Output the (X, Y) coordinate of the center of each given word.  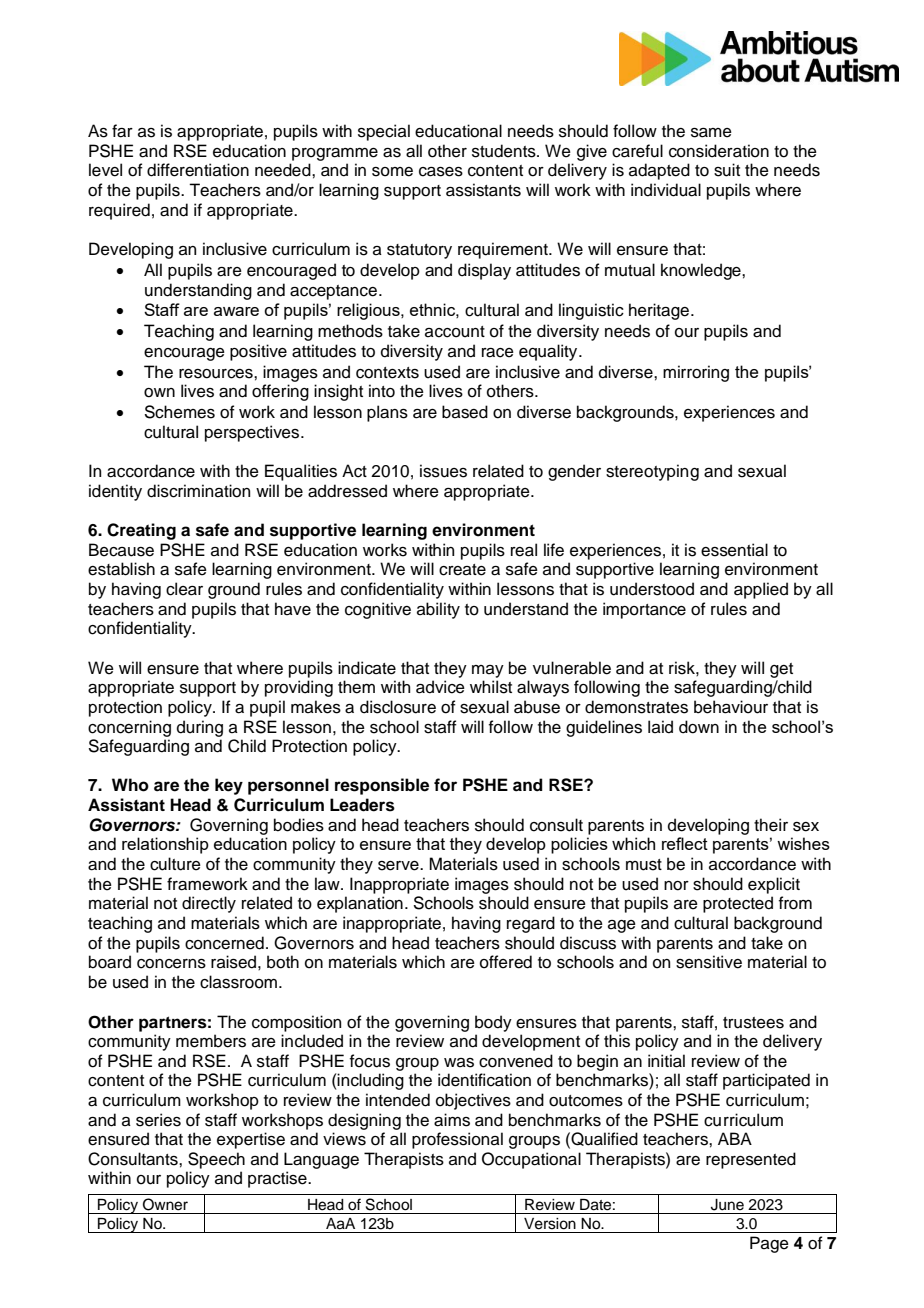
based (465, 412)
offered (506, 962)
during (200, 728)
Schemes (180, 412)
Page (769, 1244)
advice (440, 687)
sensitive (709, 962)
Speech (216, 1160)
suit (727, 170)
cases (441, 172)
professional (457, 1140)
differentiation (198, 170)
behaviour (731, 707)
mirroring (696, 373)
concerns (171, 964)
